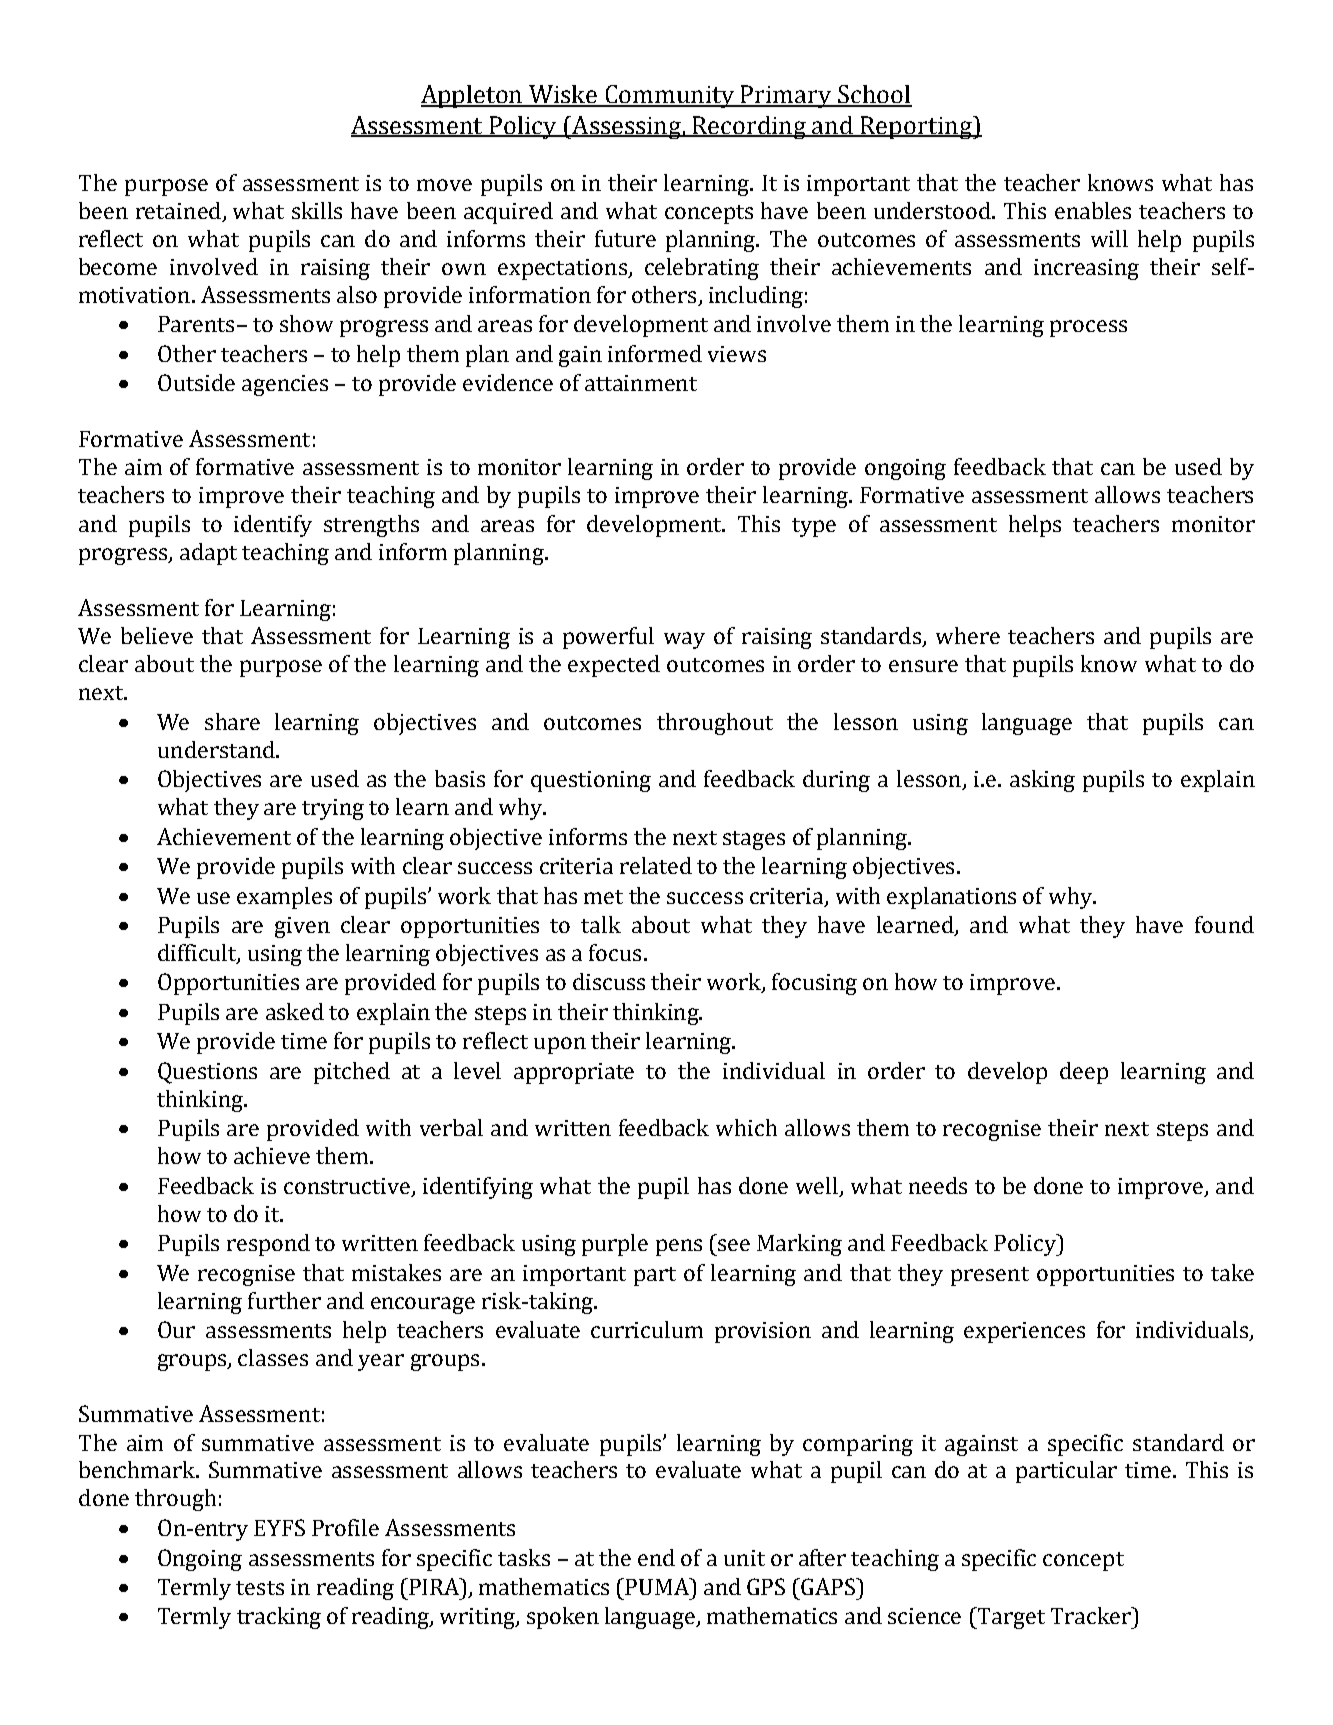  Describe the element at coordinates (814, 527) in the document. I see `type` at that location.
